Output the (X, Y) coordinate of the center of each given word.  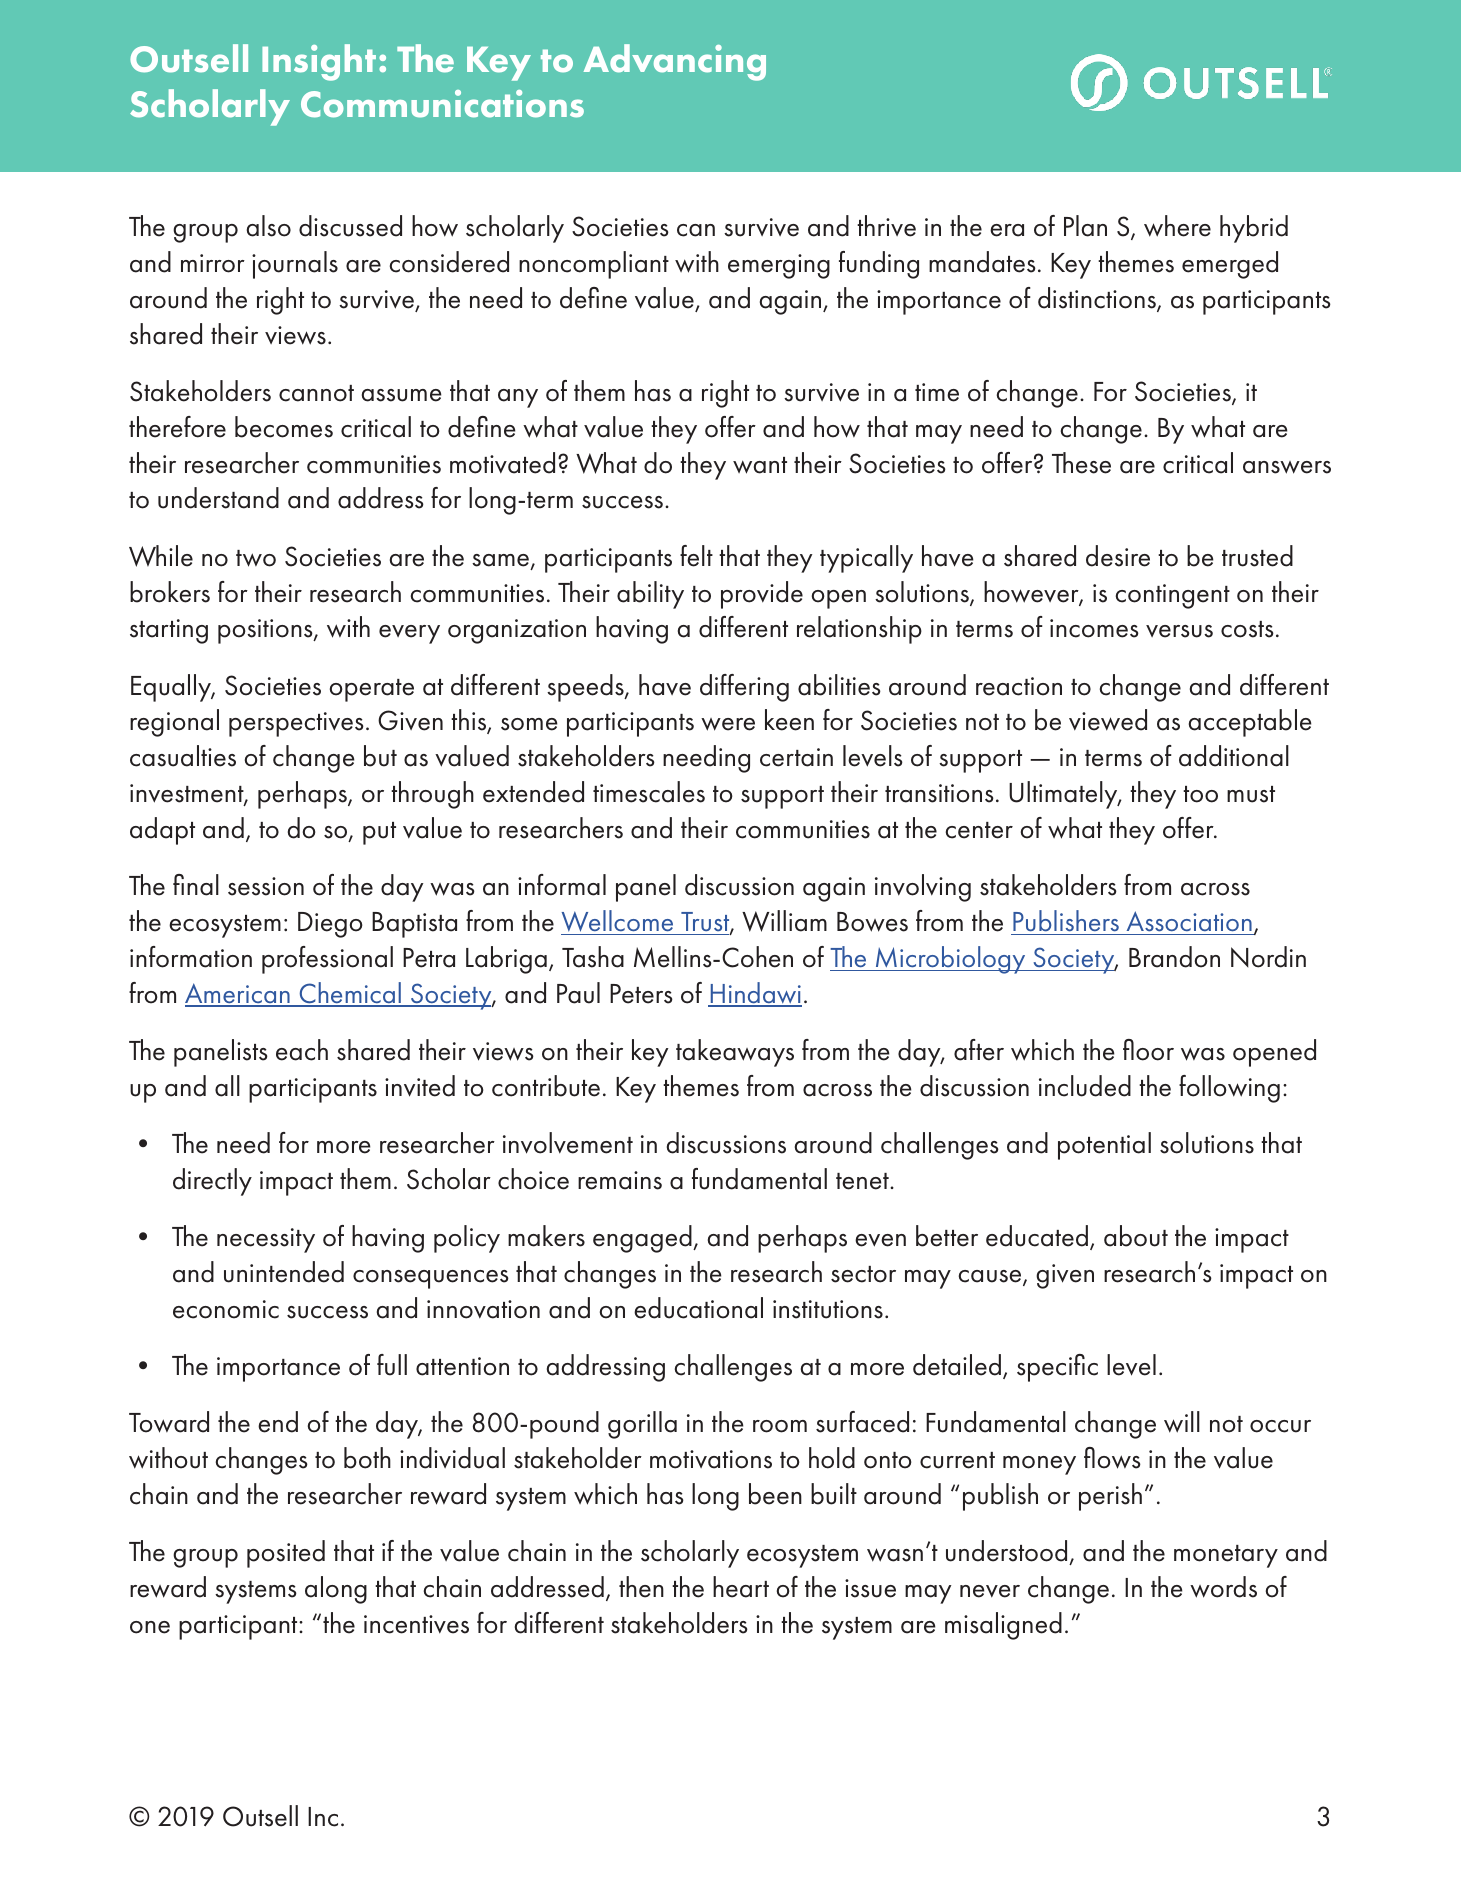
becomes (284, 427)
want (760, 465)
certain (796, 757)
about (1136, 1236)
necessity (266, 1240)
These (1081, 463)
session (266, 886)
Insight (319, 62)
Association (1189, 921)
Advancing (675, 62)
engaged (643, 1239)
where (1177, 226)
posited (286, 1554)
